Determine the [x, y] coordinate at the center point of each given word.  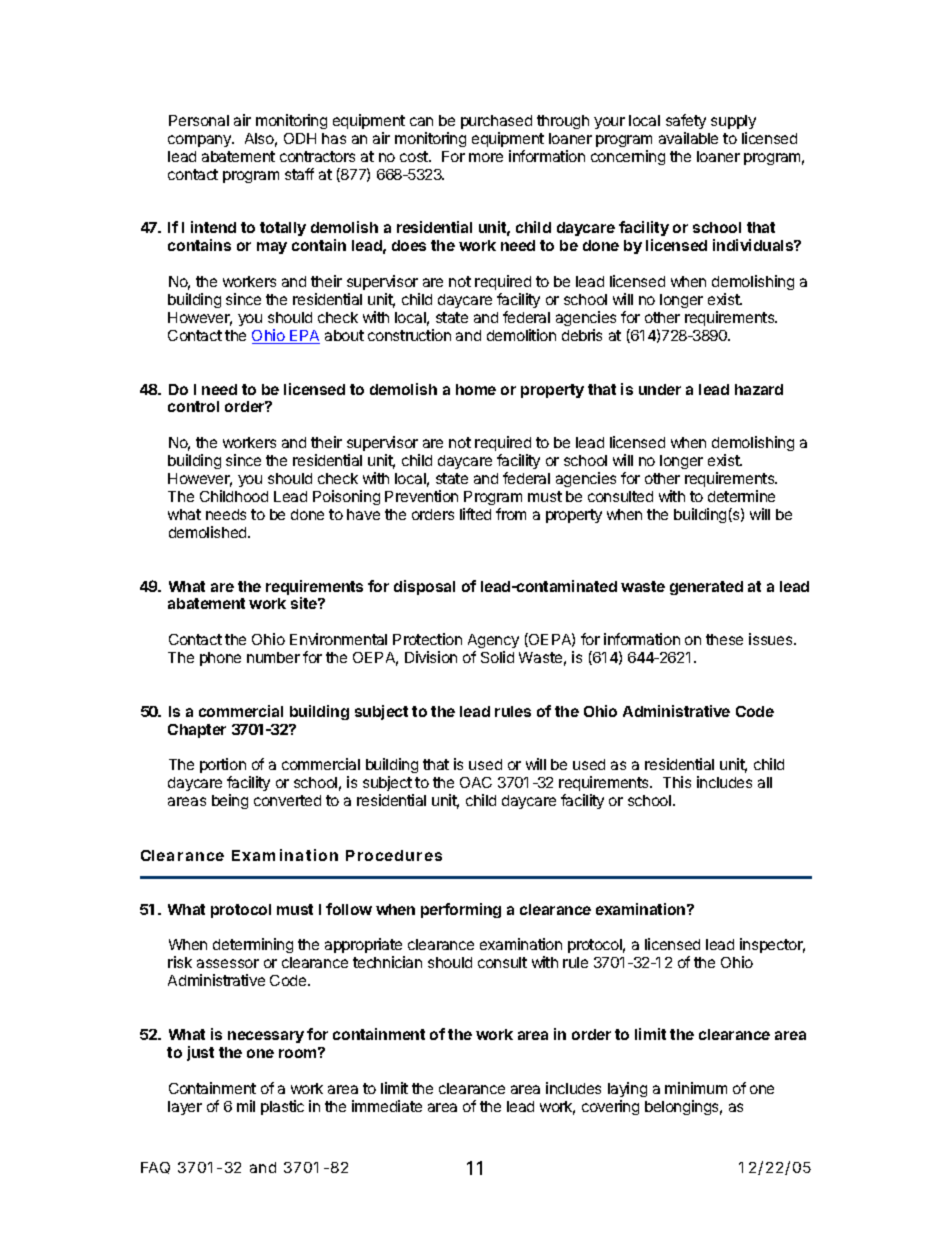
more [486, 157]
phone [220, 659]
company [200, 141]
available [688, 138]
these [724, 639]
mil [246, 1106]
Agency [493, 643]
